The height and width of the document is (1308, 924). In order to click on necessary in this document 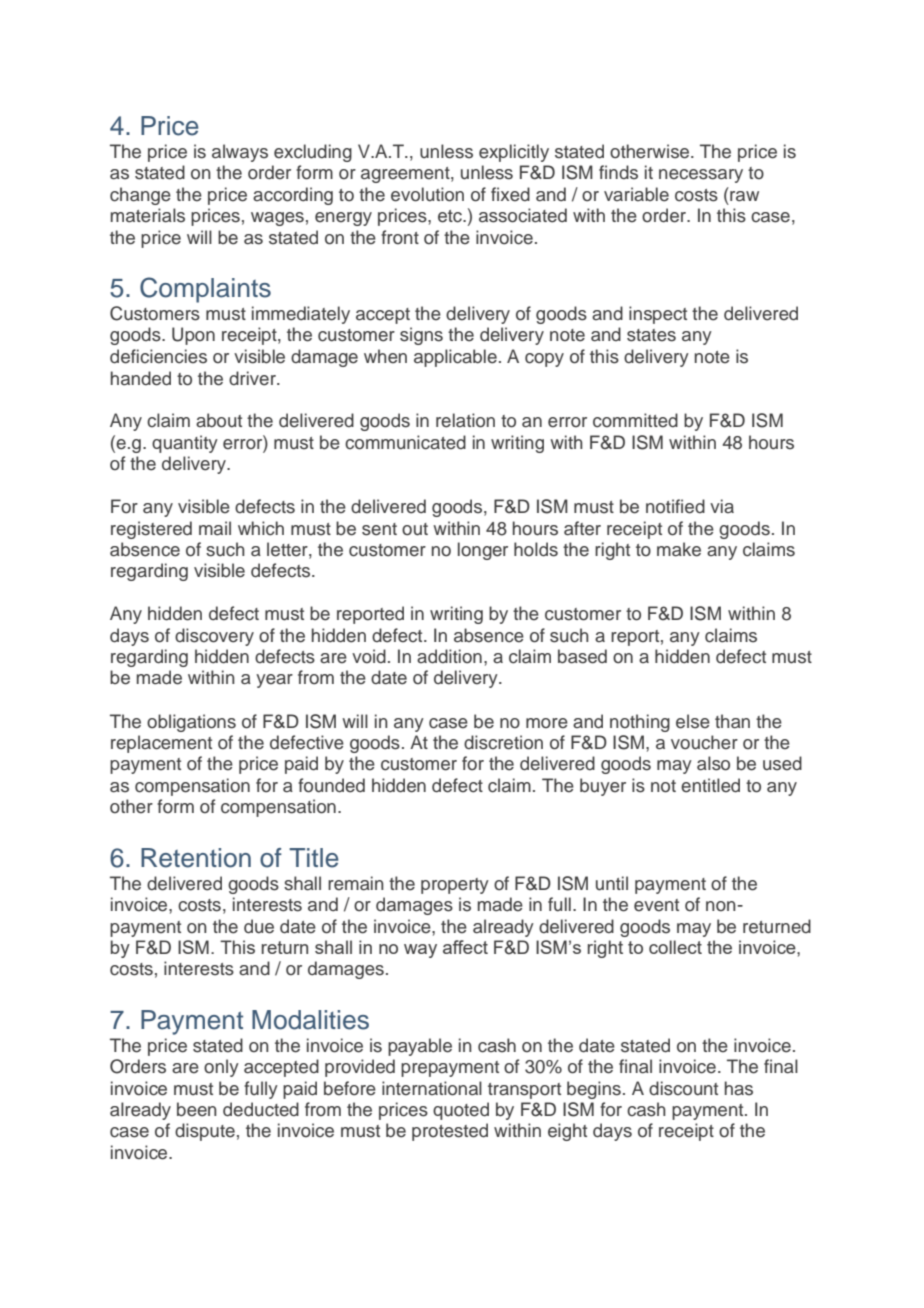, I will do `click(701, 176)`.
